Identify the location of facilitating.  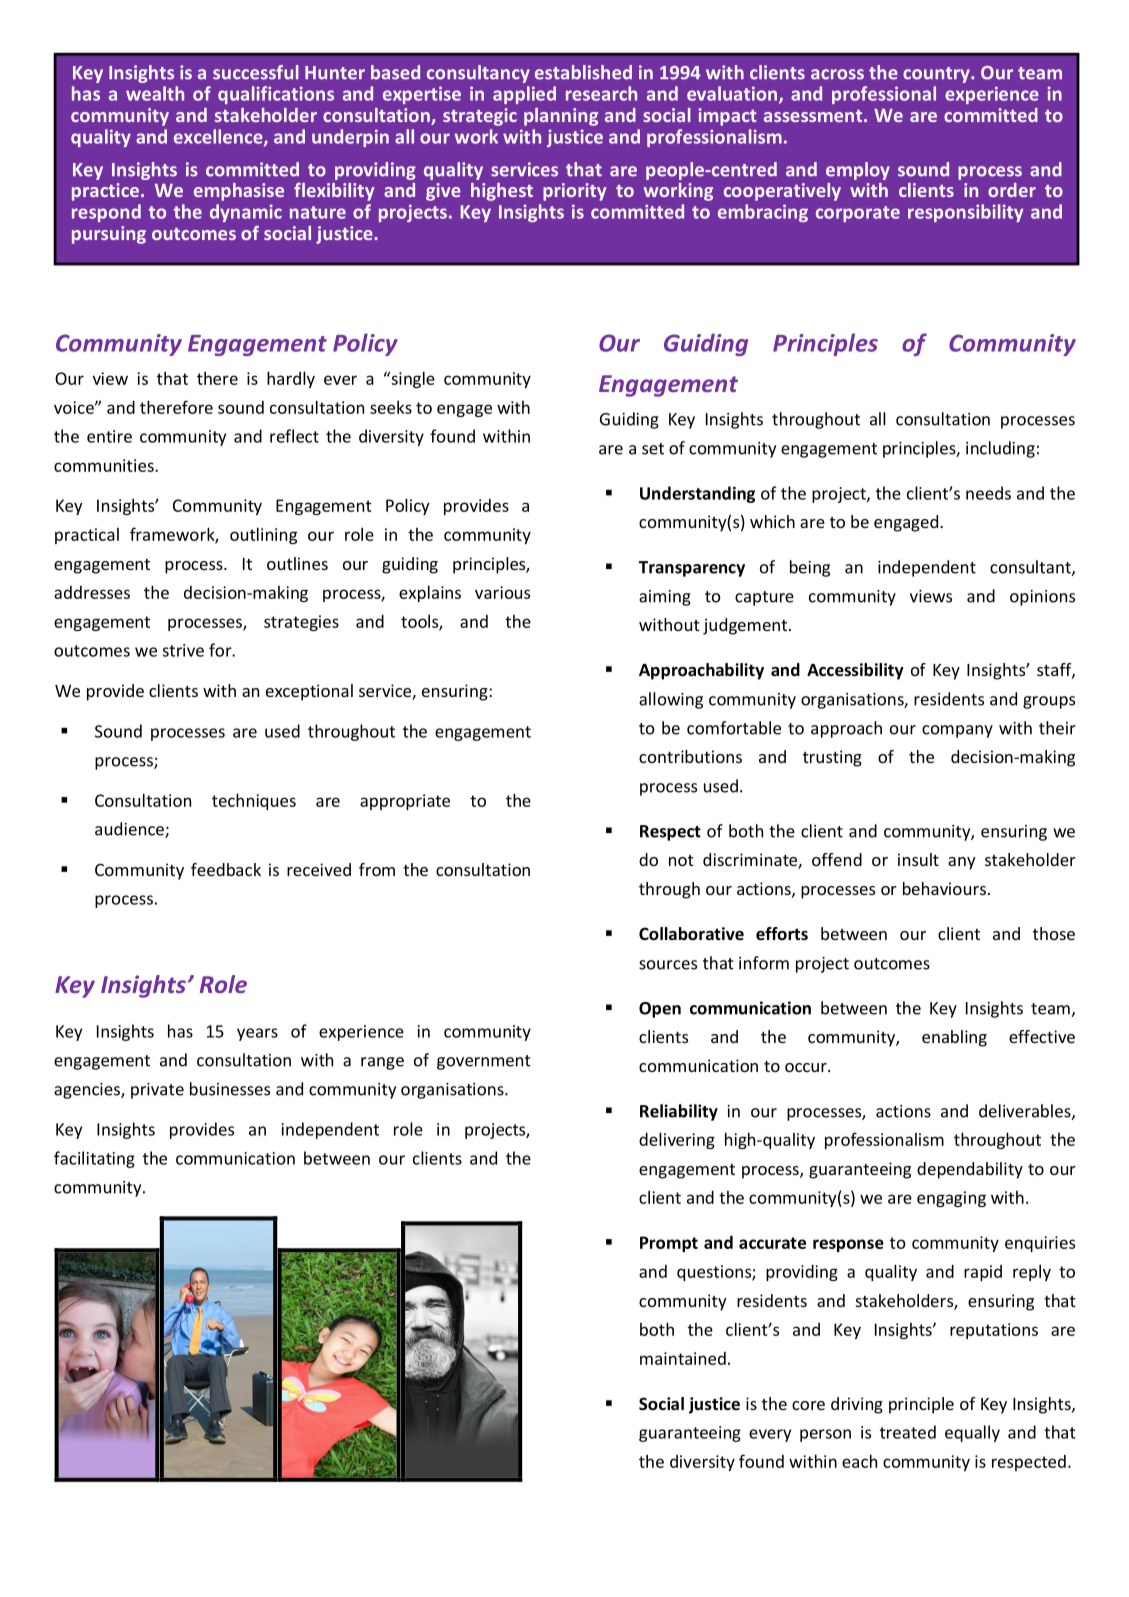
(94, 1159).
